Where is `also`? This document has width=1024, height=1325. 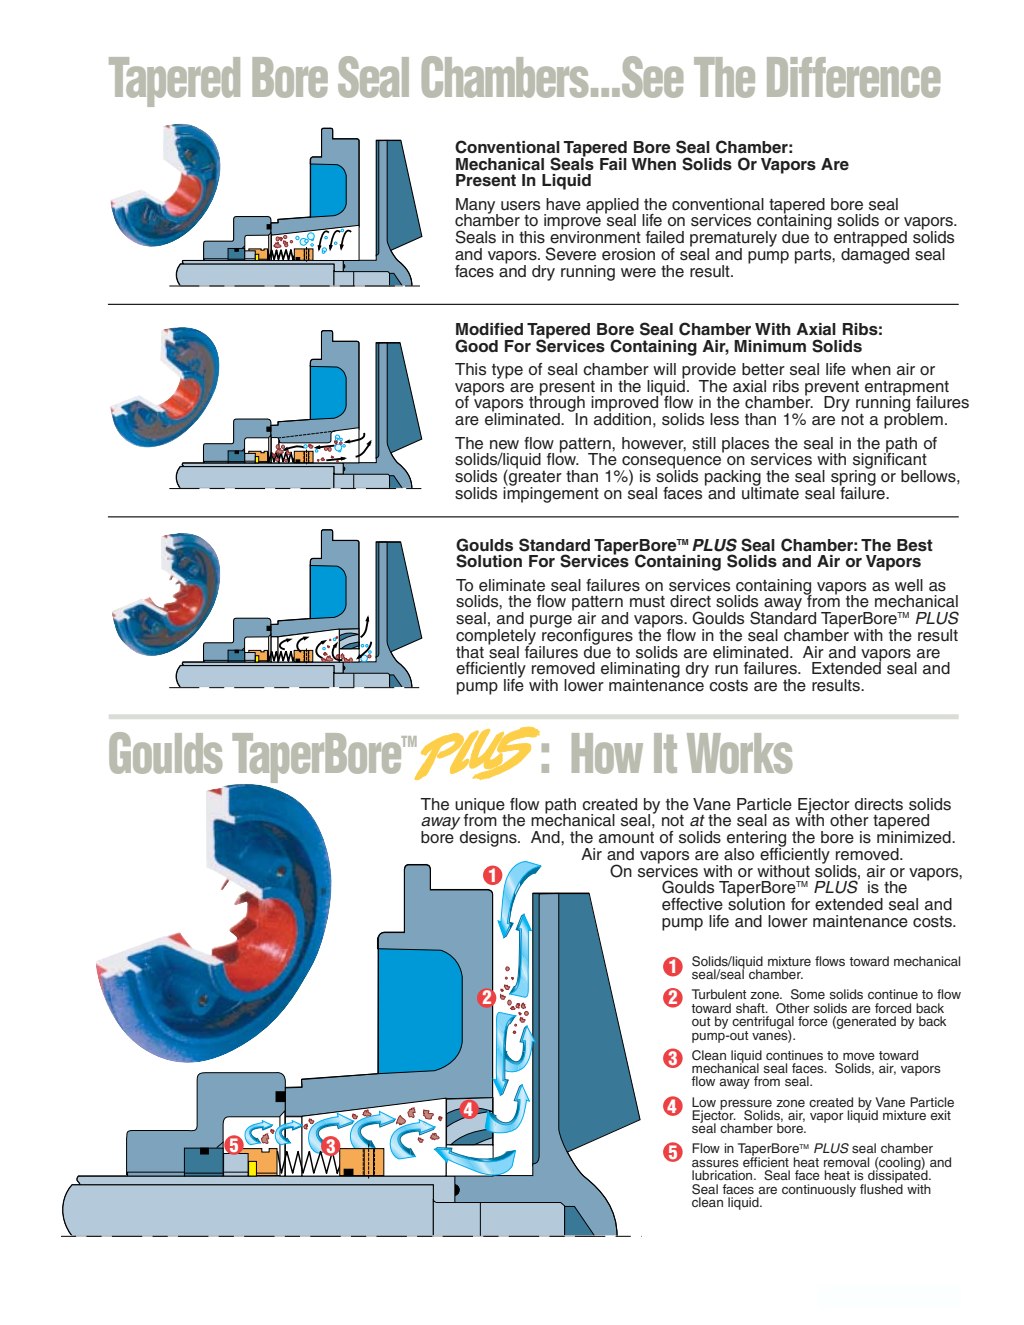
also is located at coordinates (739, 854).
